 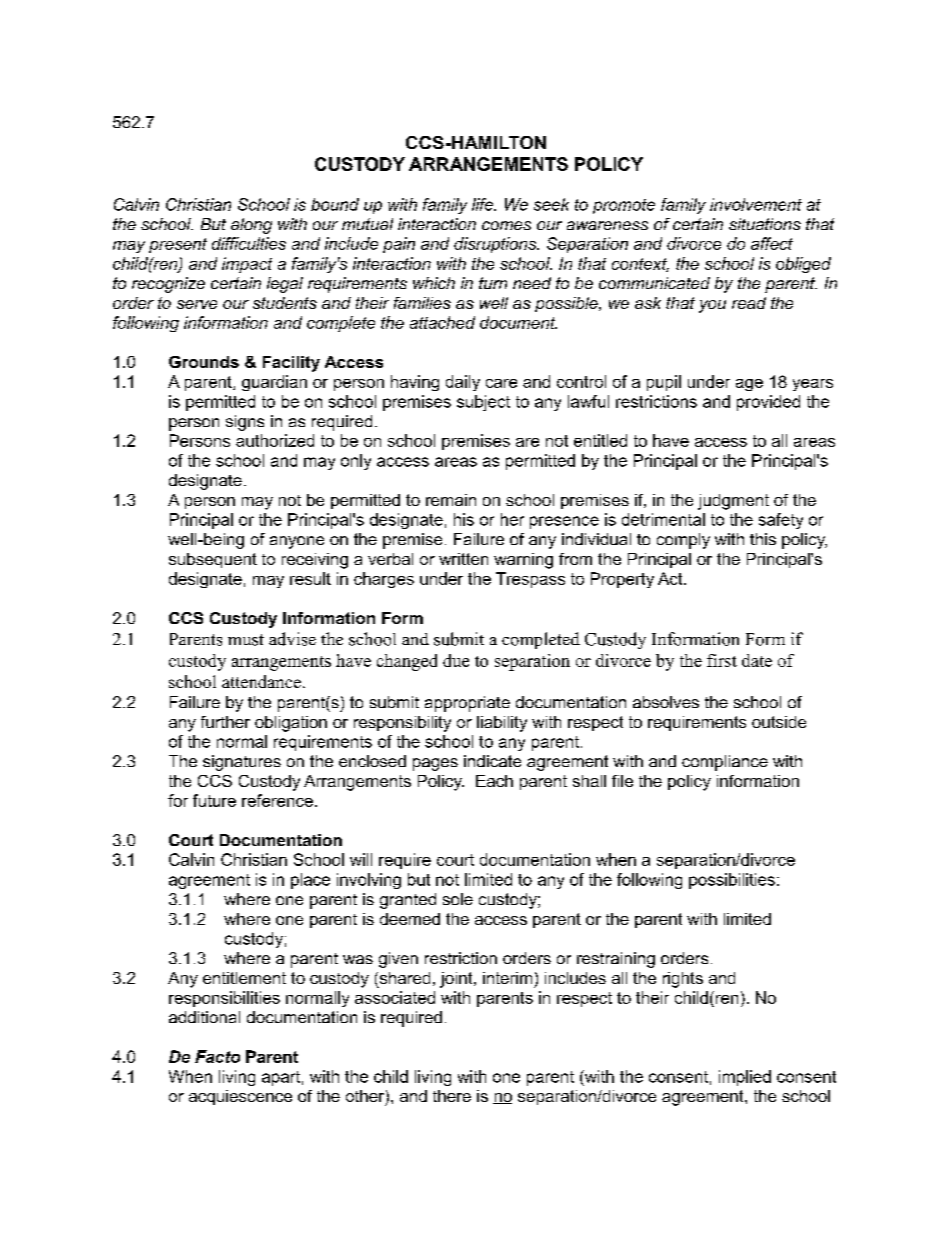 I want to click on written, so click(x=463, y=559).
